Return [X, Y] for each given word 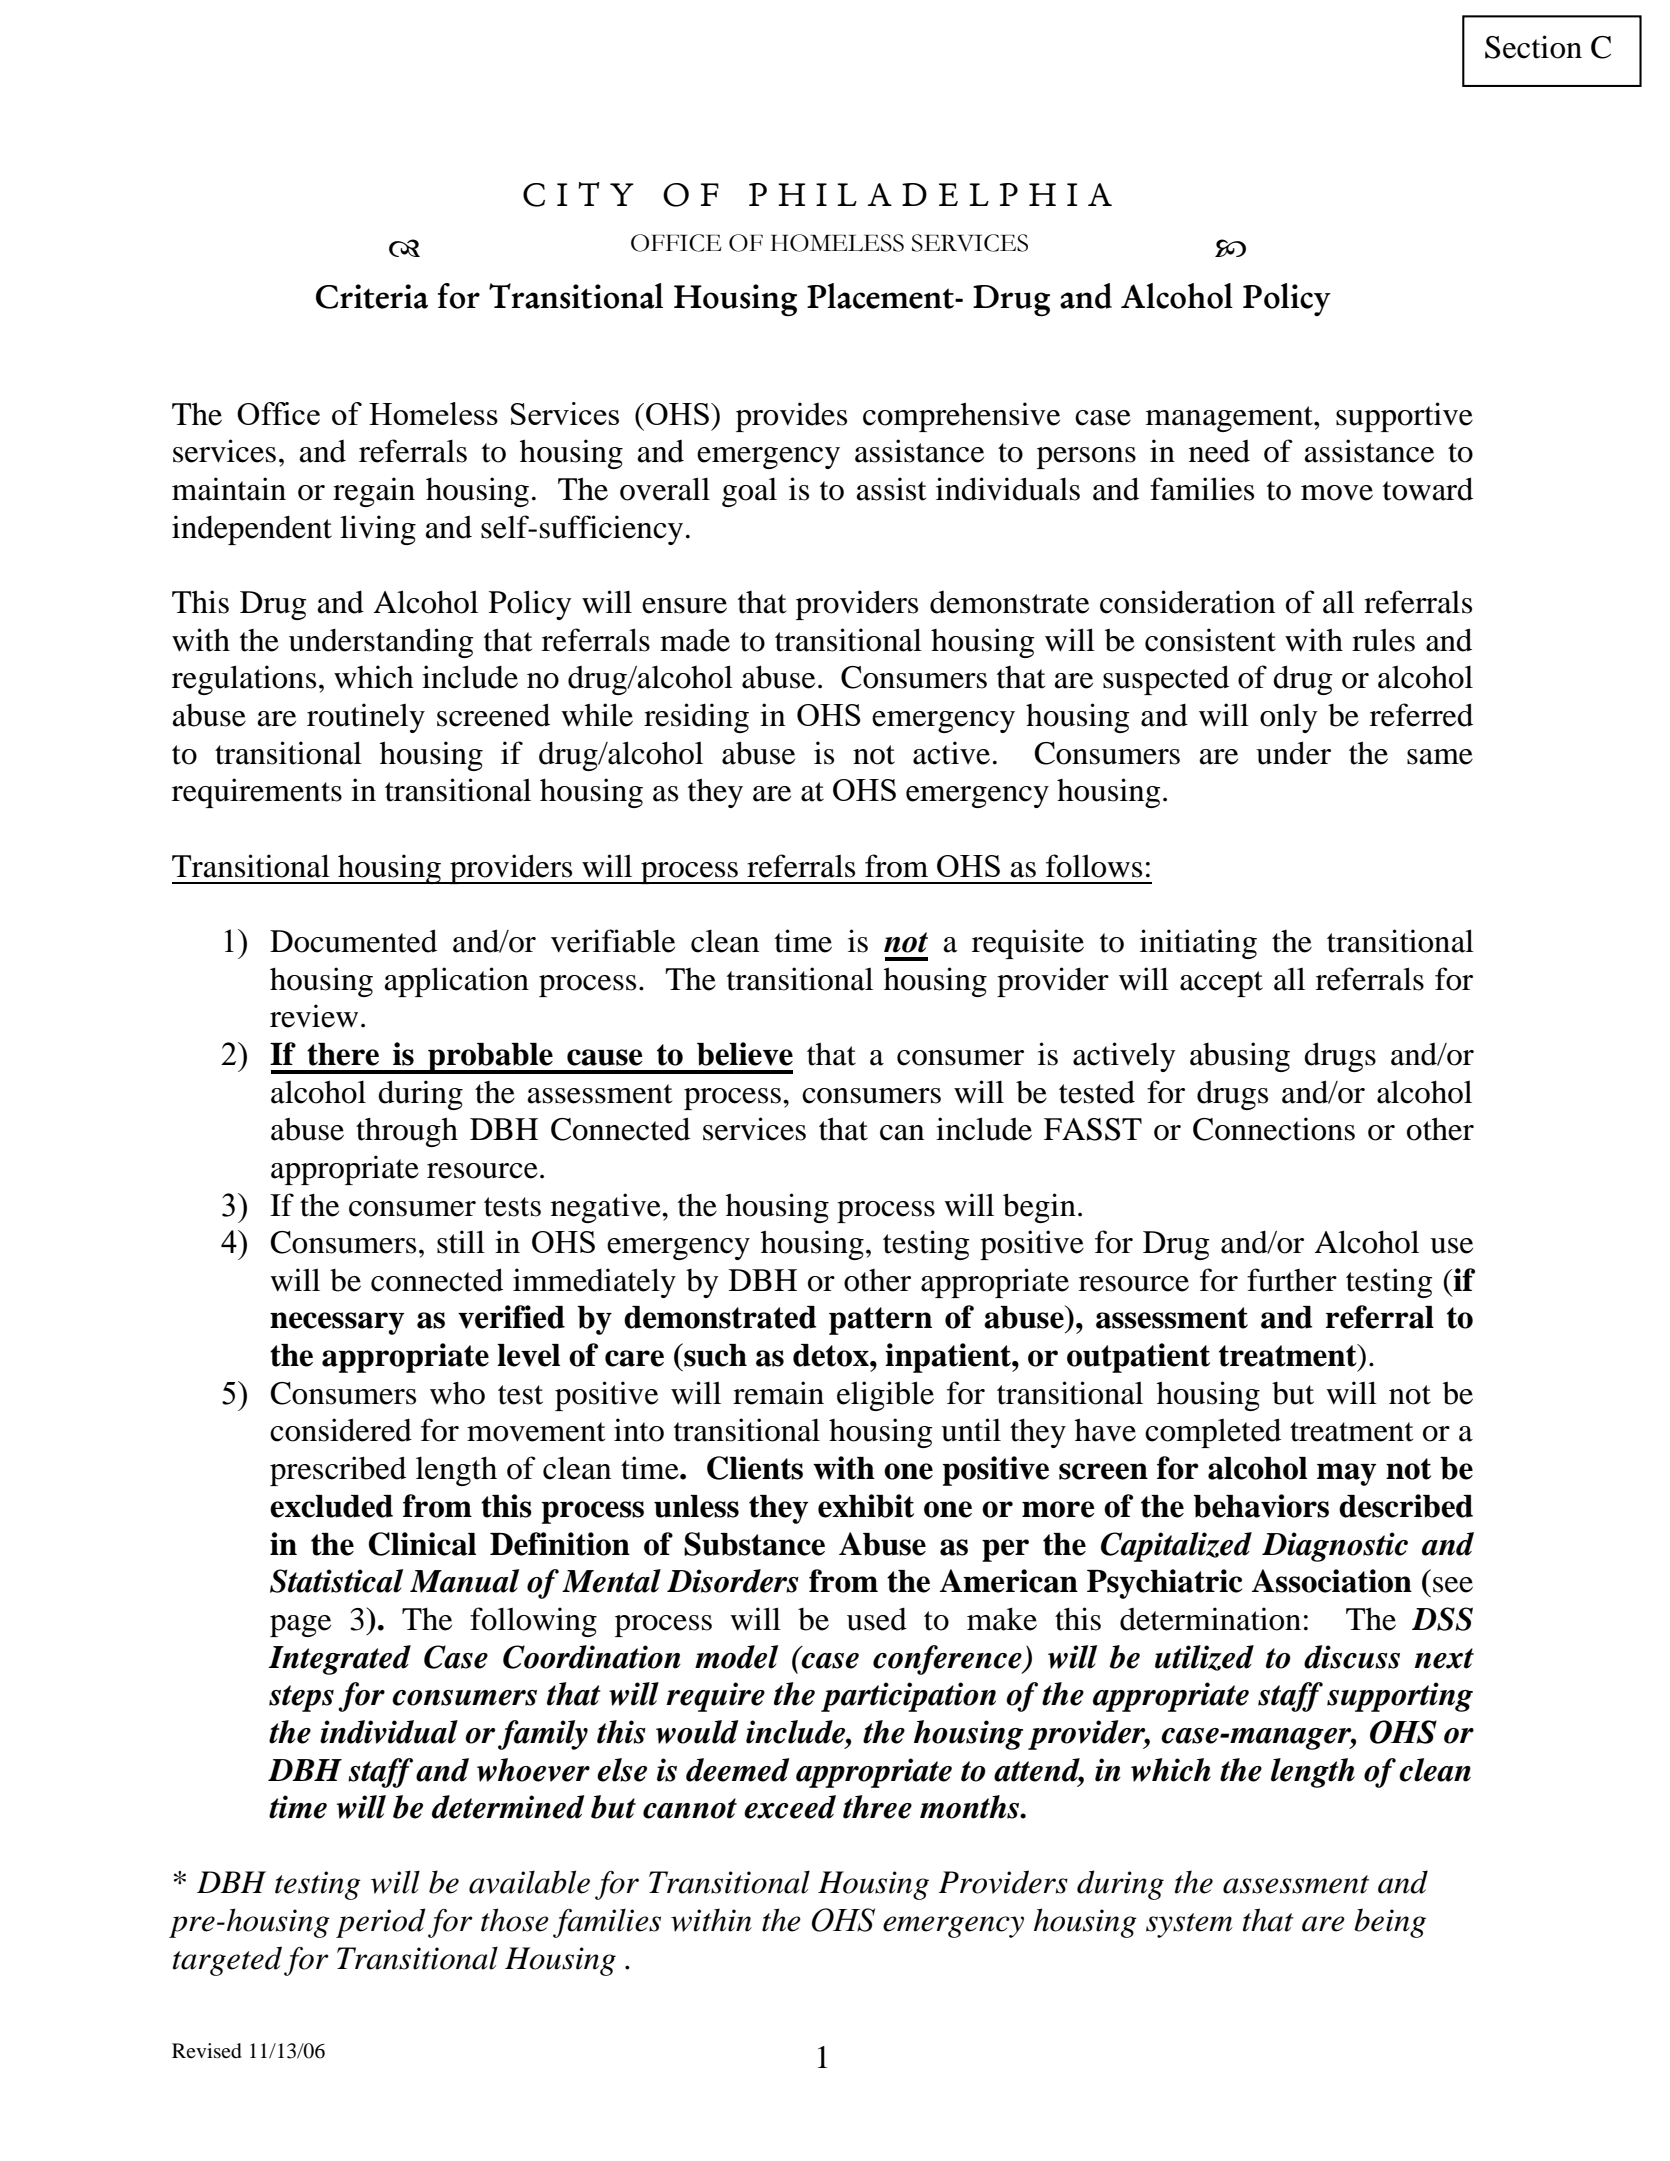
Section [1533, 47]
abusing [1240, 1057]
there [343, 1054]
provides [791, 417]
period [381, 1923]
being [1390, 1923]
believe [745, 1054]
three [877, 1807]
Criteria [372, 296]
